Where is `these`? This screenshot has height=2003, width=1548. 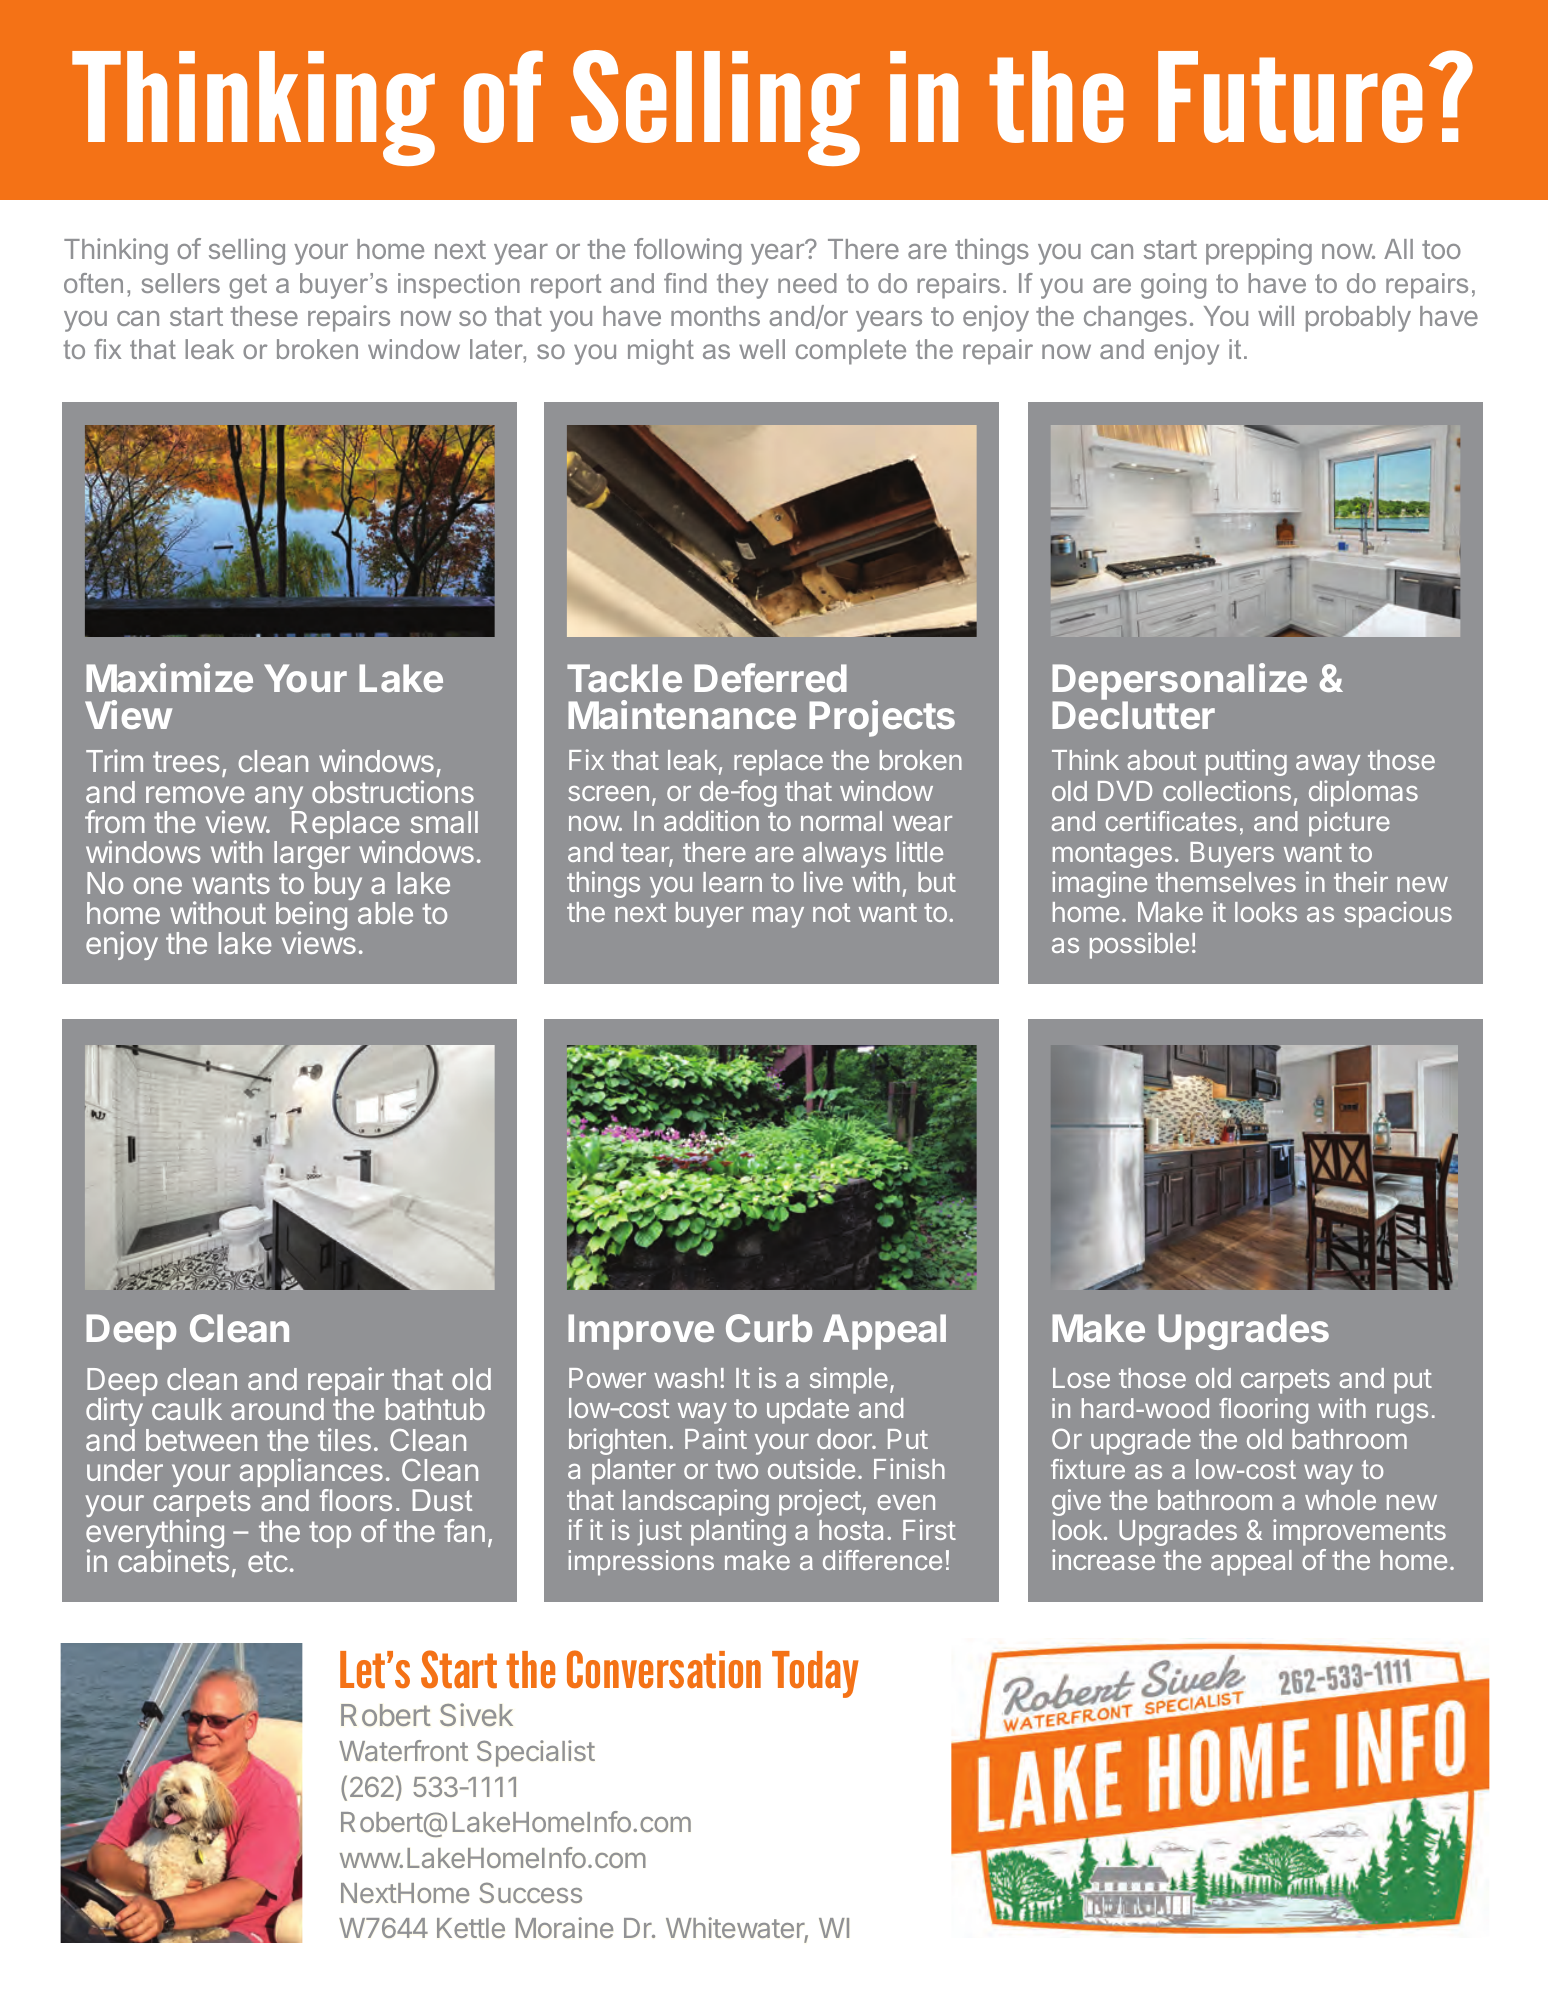 these is located at coordinates (264, 316).
